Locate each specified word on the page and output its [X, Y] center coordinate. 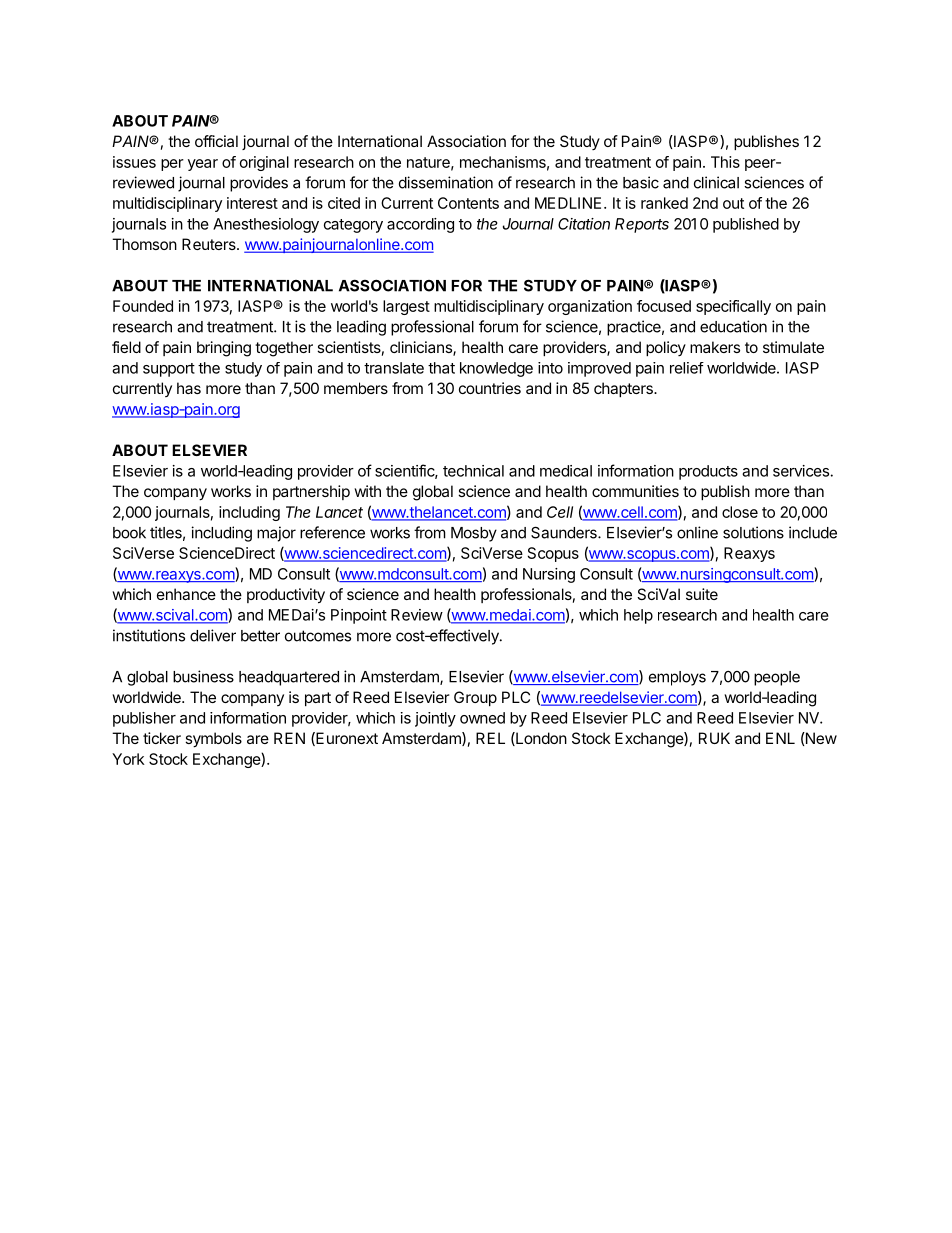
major [276, 534]
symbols [213, 740]
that [441, 368]
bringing [224, 349]
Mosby [474, 534]
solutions [753, 532]
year [203, 165]
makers [715, 347]
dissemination [446, 182]
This [725, 162]
